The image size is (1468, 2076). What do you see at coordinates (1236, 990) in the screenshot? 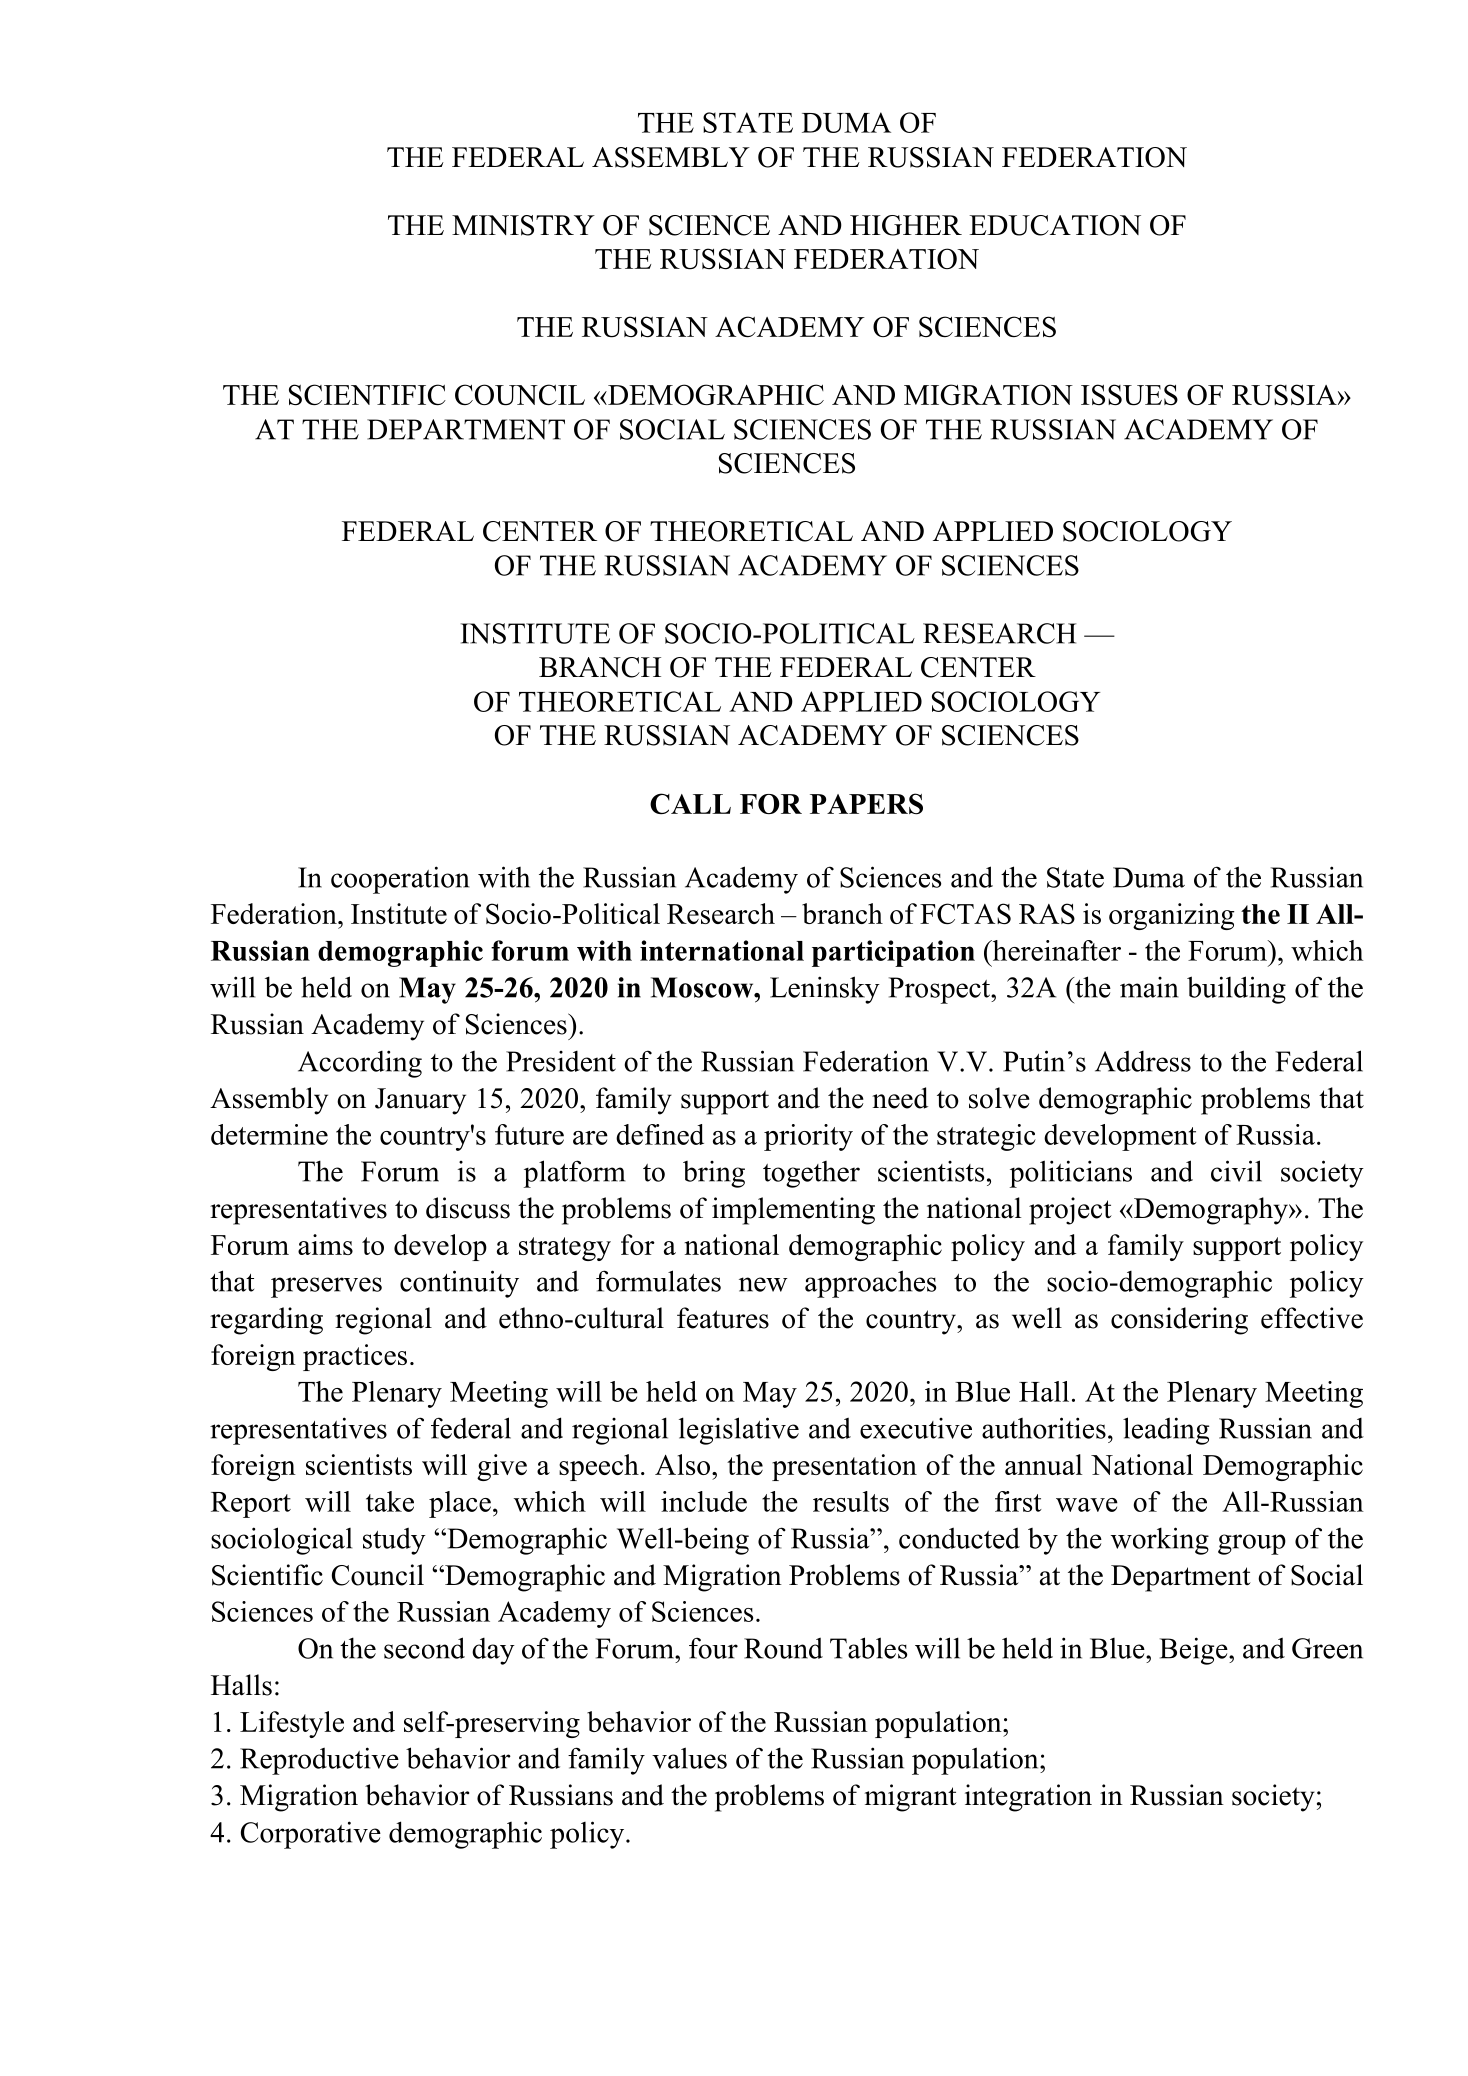
I see `building` at bounding box center [1236, 990].
